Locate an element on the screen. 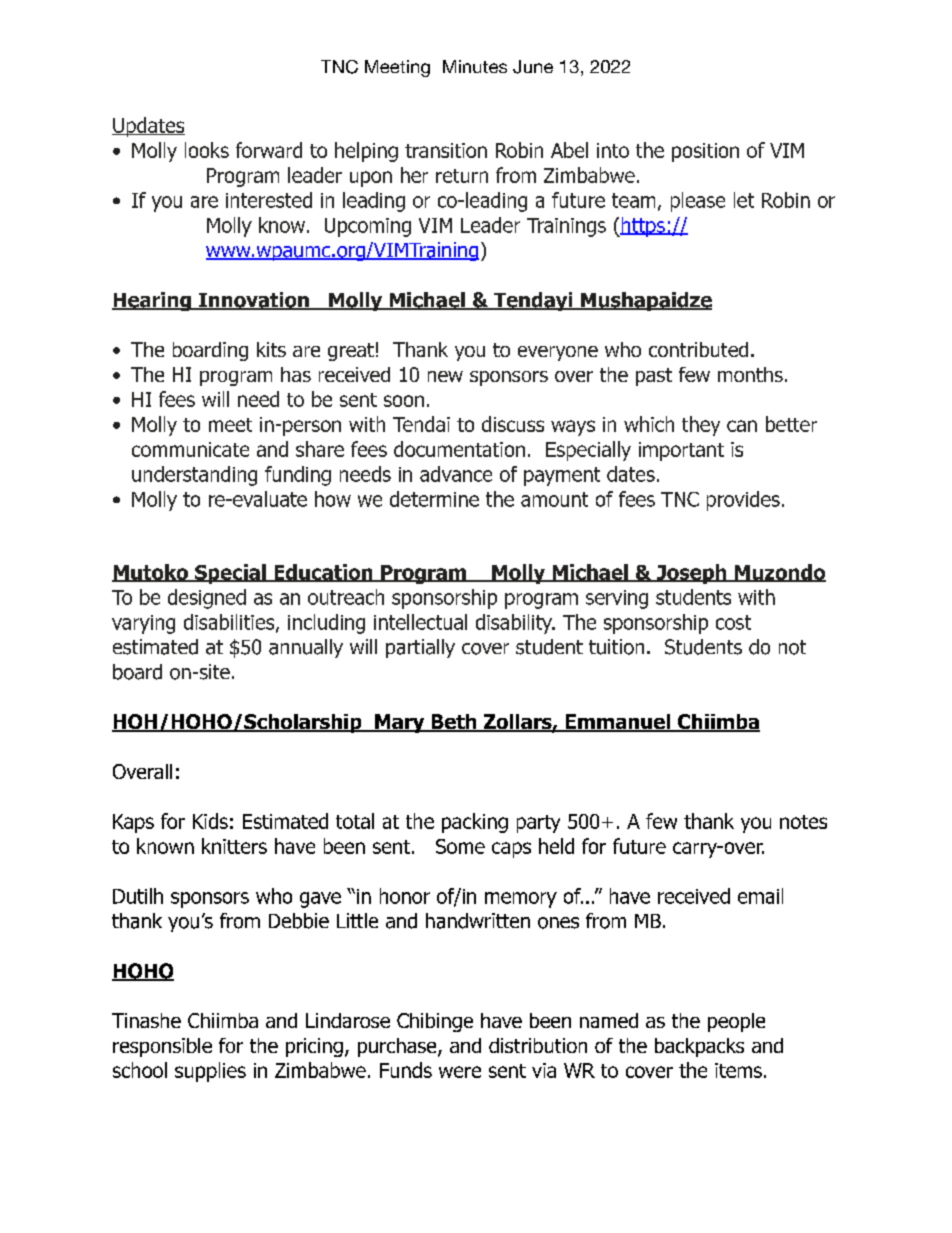 Image resolution: width=952 pixels, height=1233 pixels. new is located at coordinates (445, 376).
